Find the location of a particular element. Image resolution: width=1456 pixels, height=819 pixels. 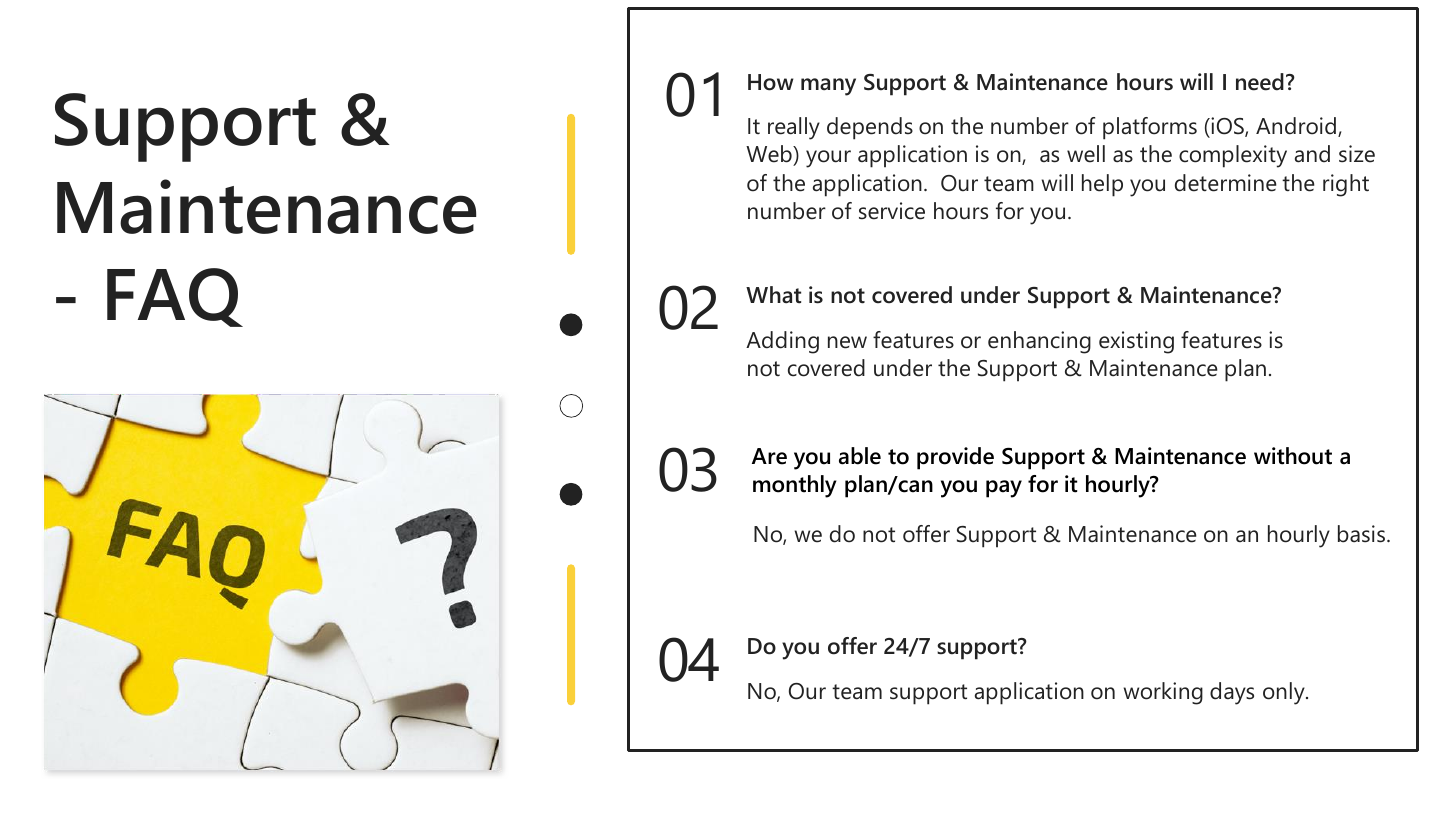

Adding is located at coordinates (782, 342).
